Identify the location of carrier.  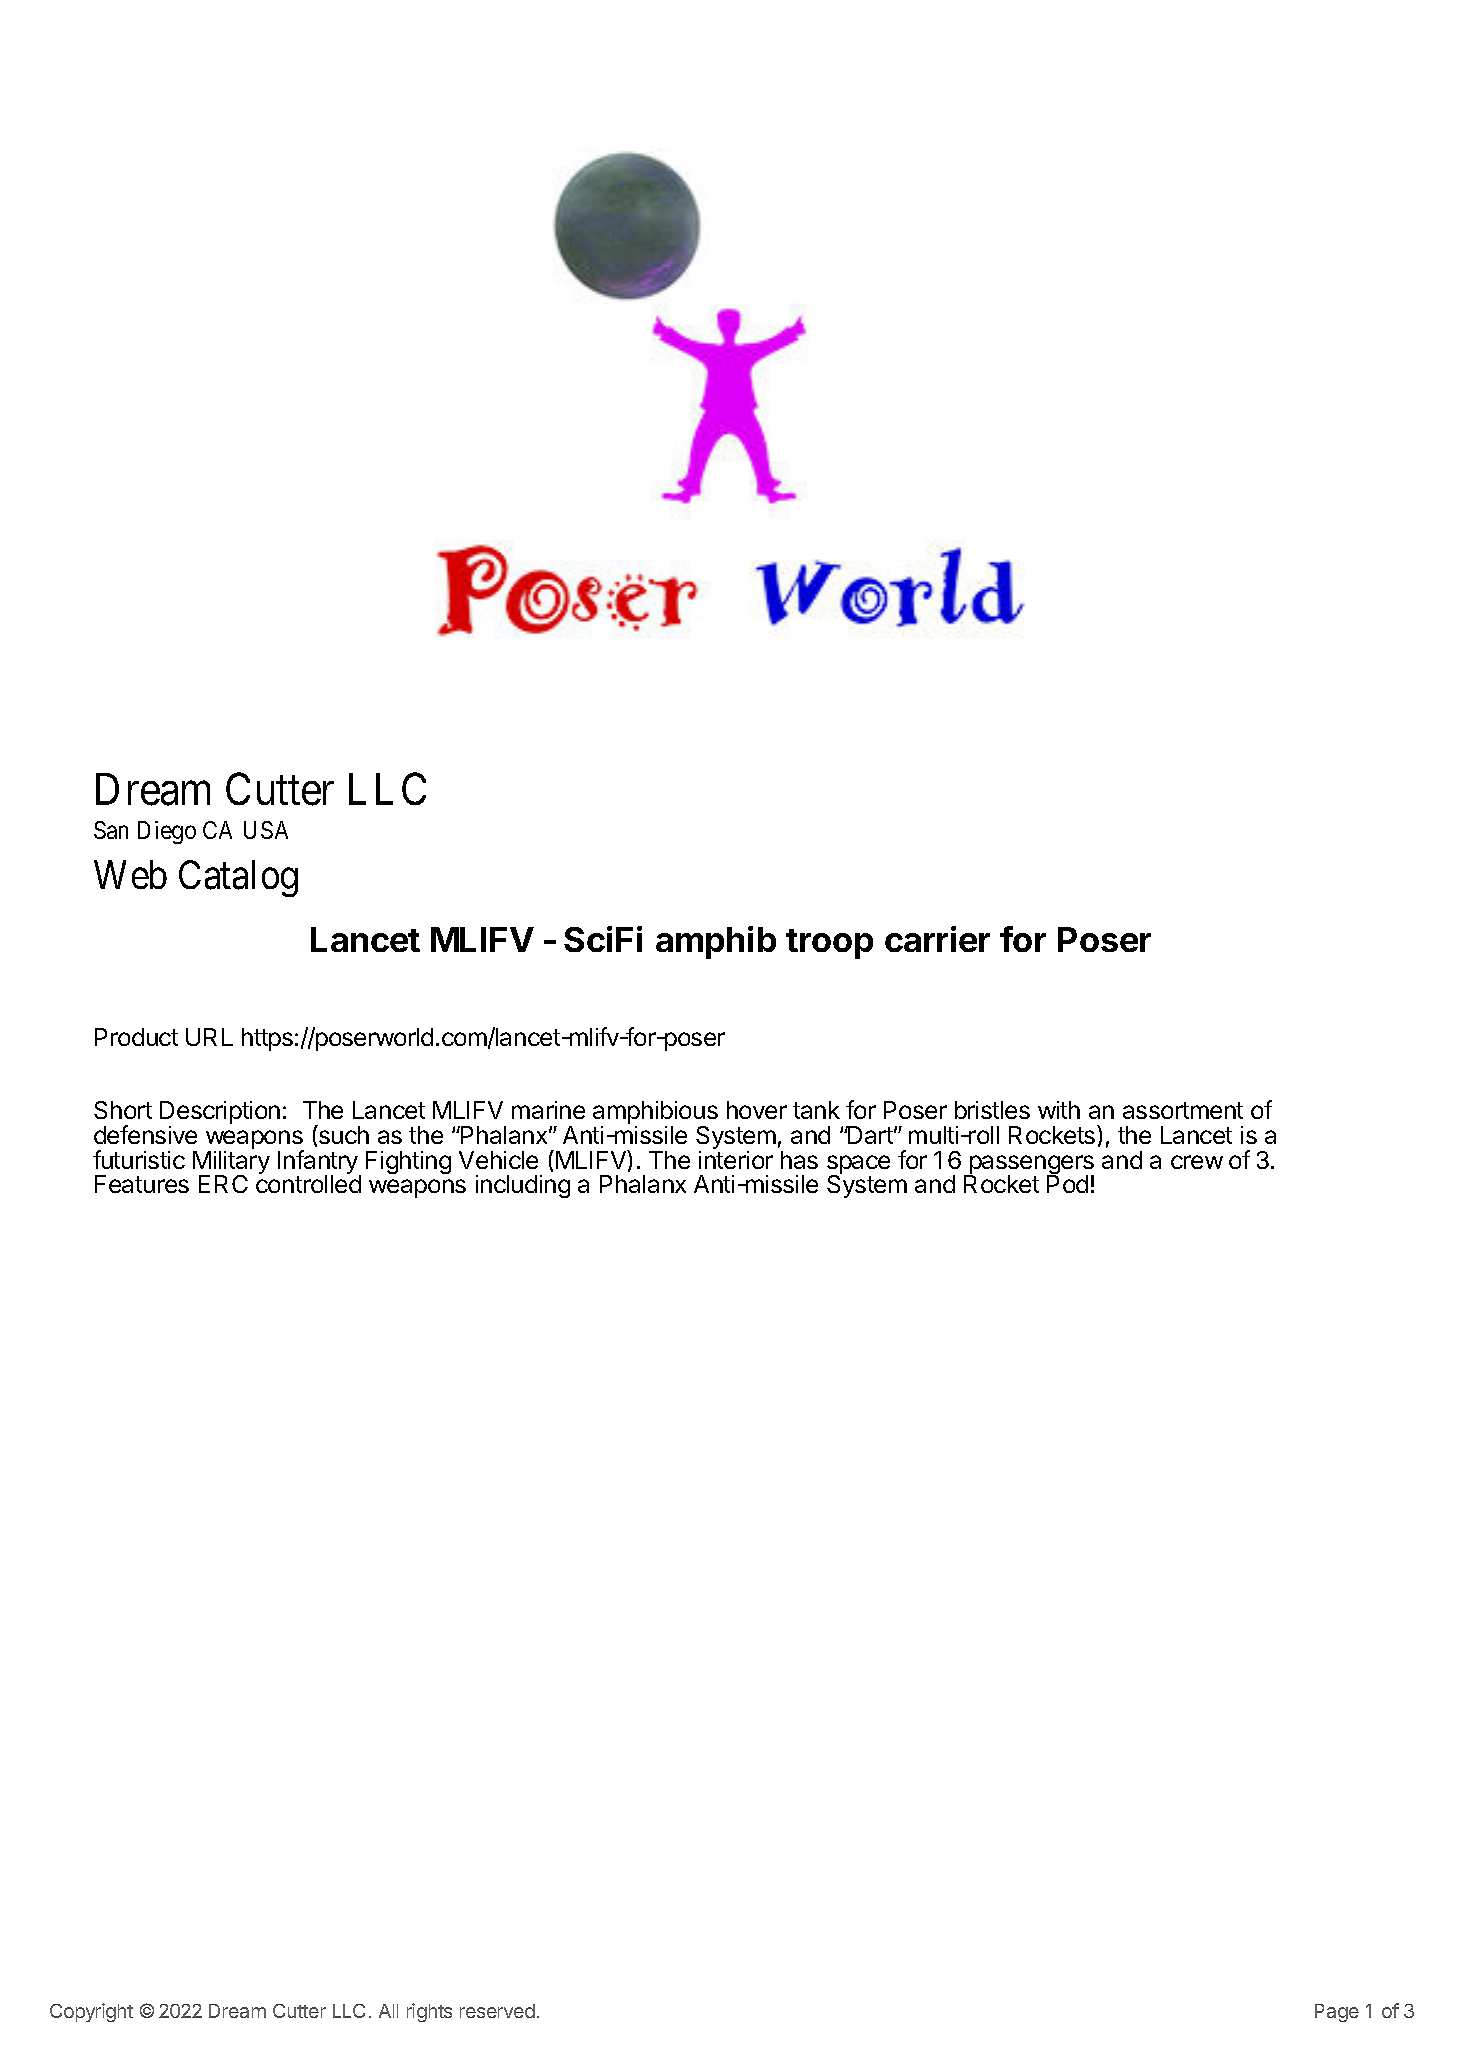
(937, 939).
